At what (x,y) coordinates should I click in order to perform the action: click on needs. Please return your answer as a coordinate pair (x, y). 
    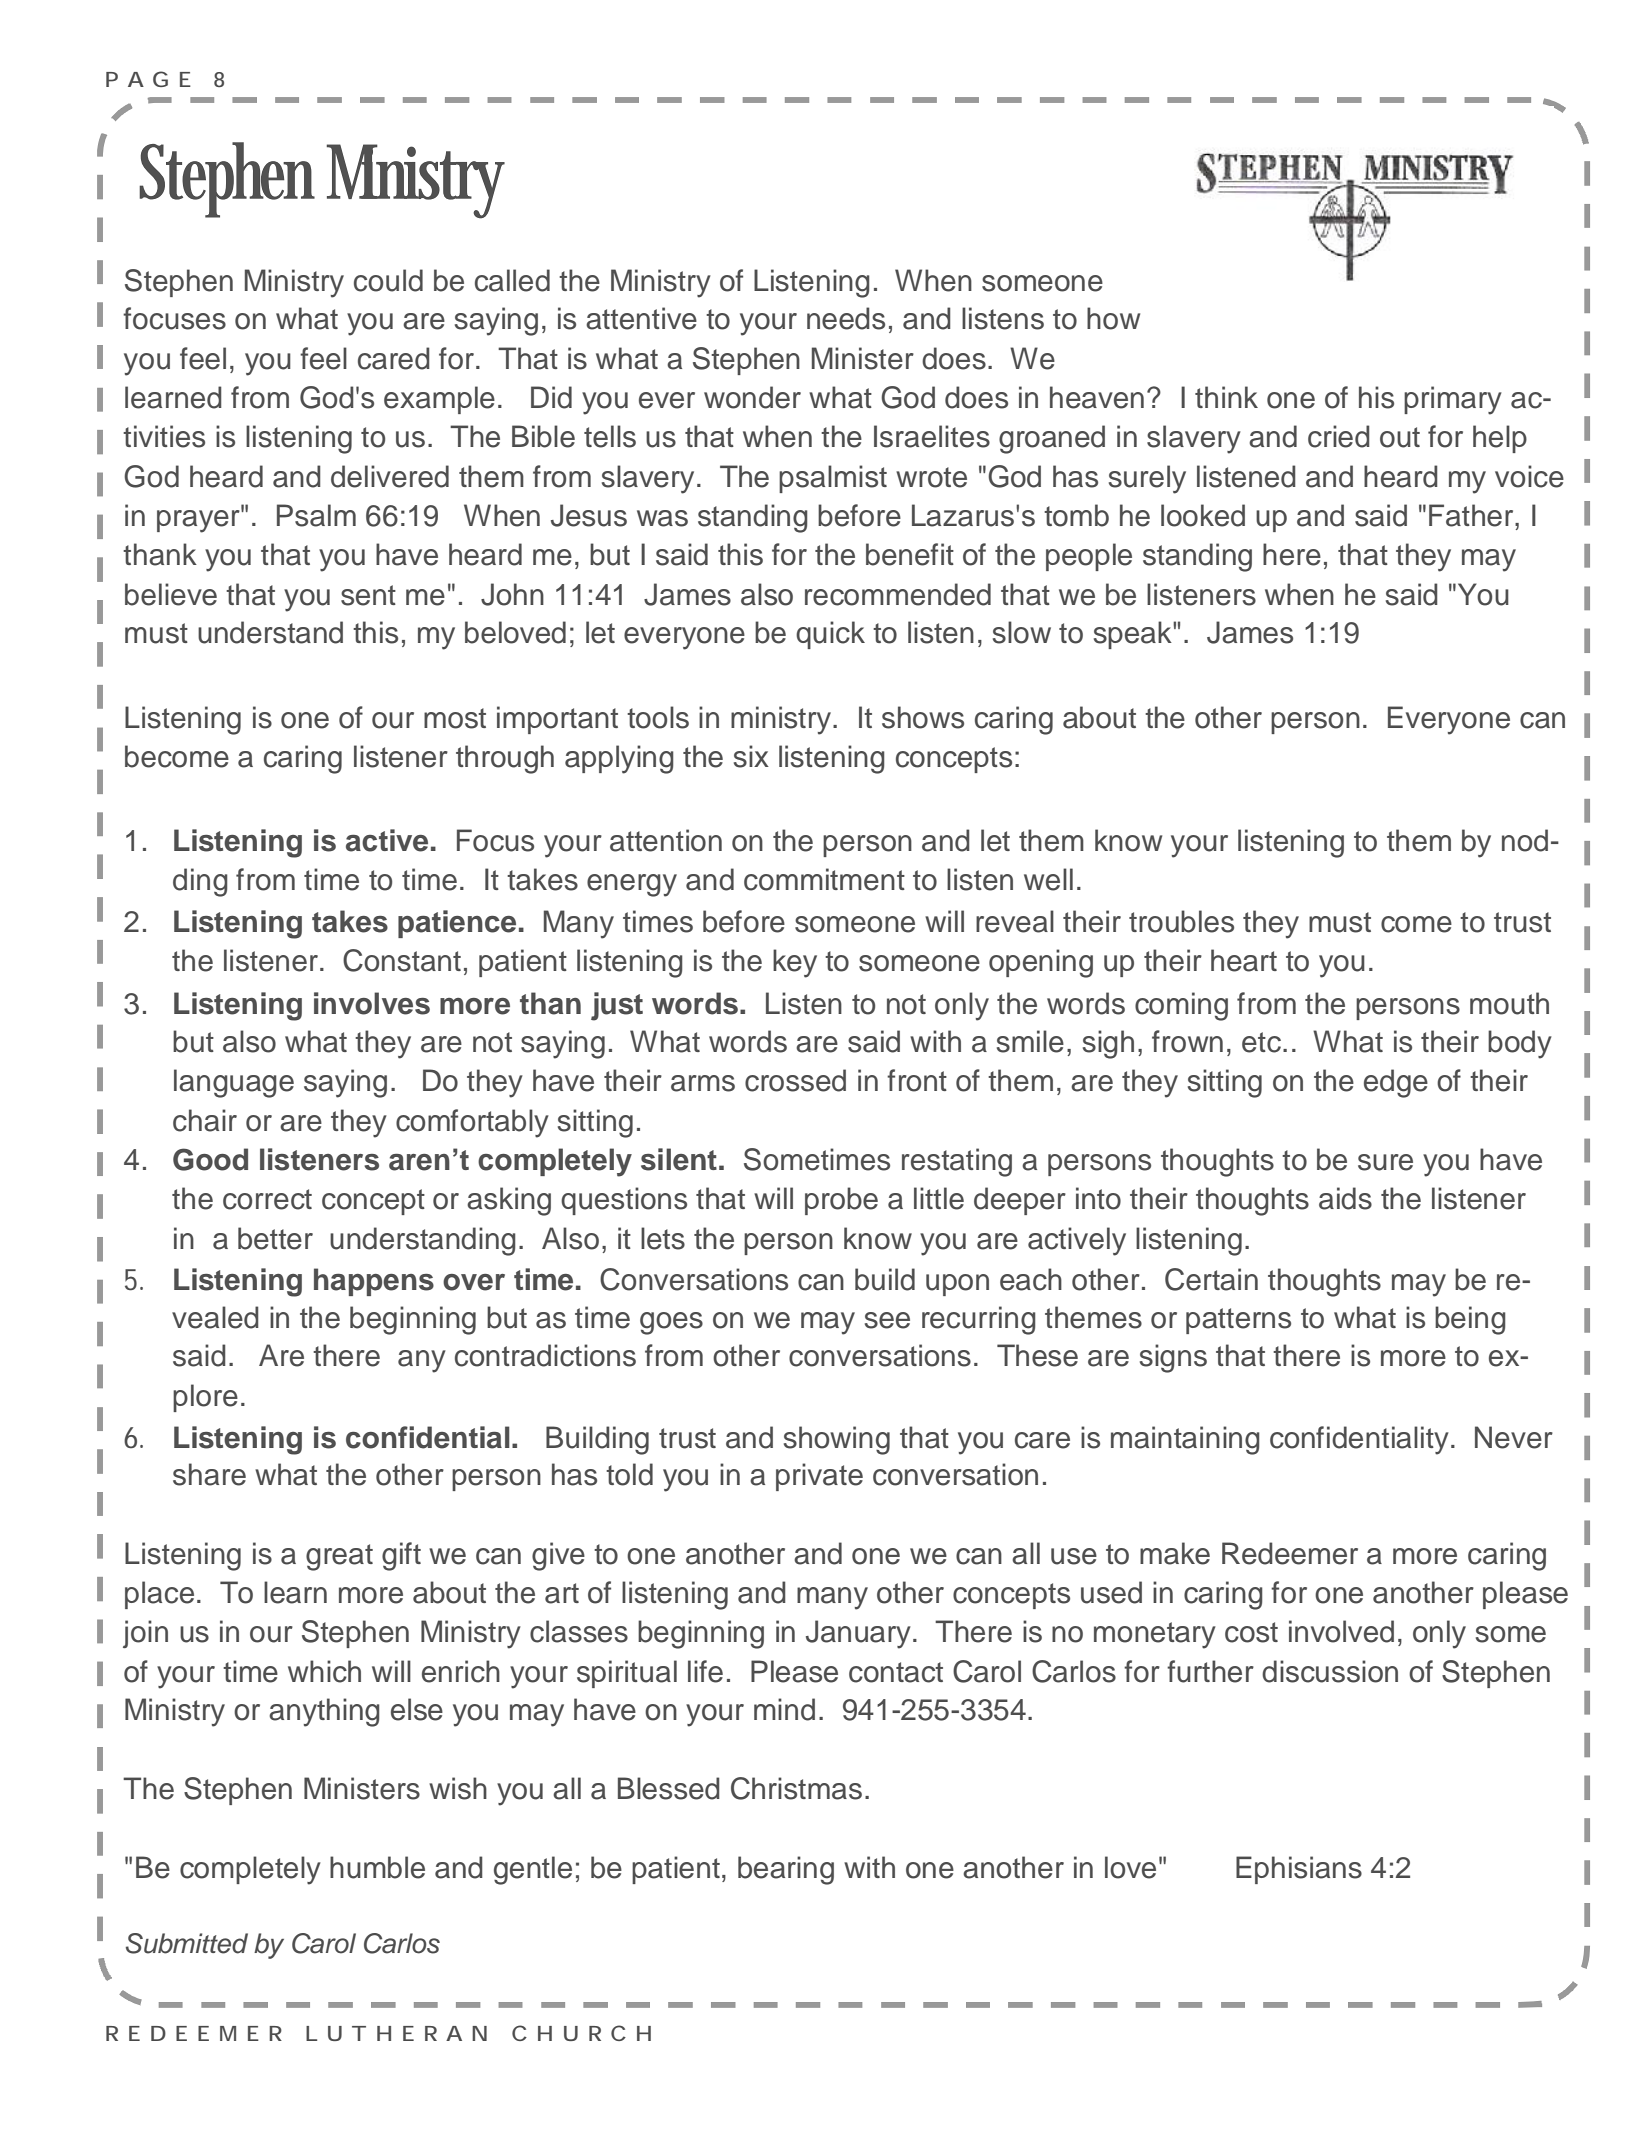
    Looking at the image, I should click on (846, 318).
